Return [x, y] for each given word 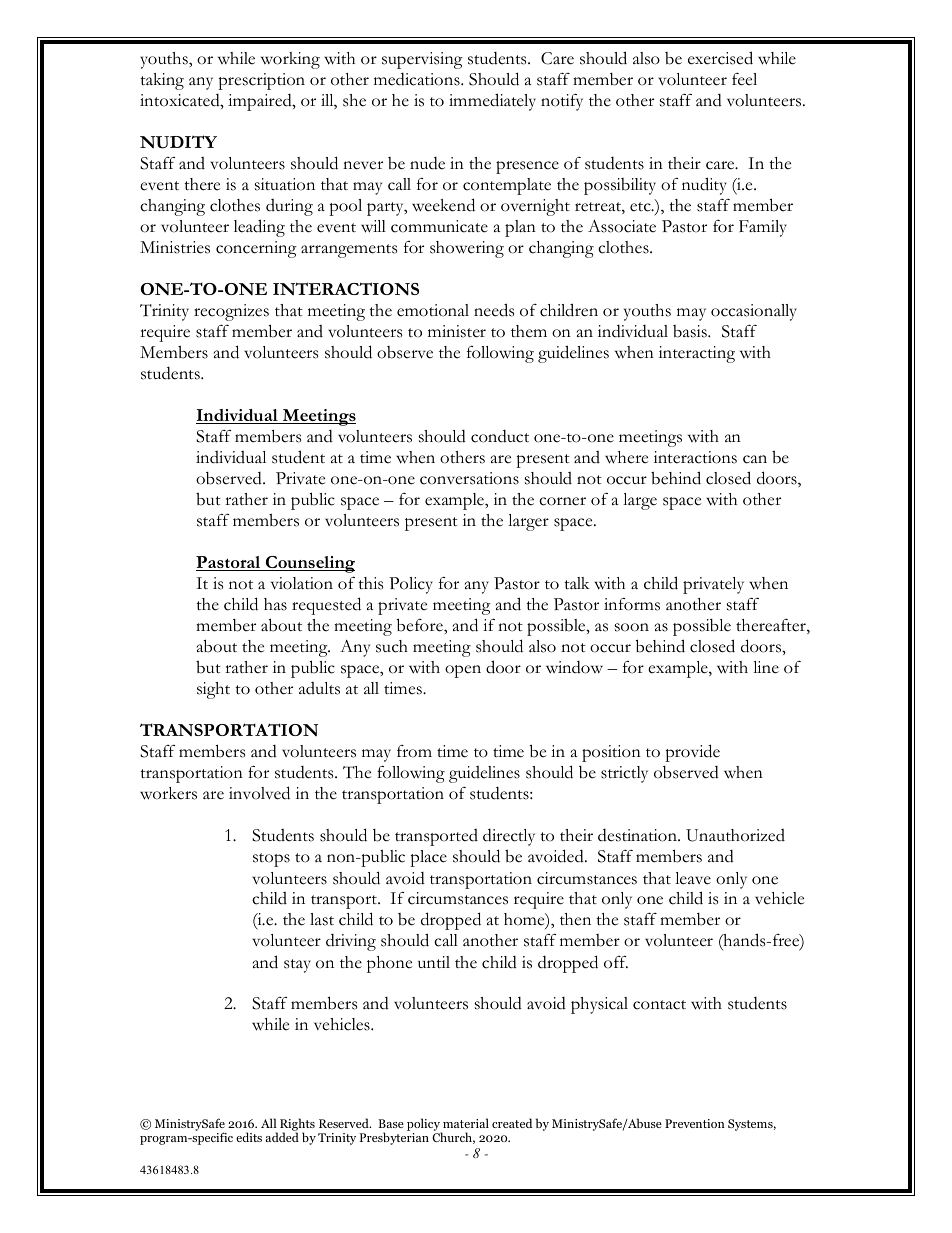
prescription [261, 81]
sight [213, 690]
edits [249, 1137]
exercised [720, 58]
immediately [492, 102]
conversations [469, 478]
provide [692, 753]
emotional [433, 310]
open [463, 671]
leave [693, 878]
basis [691, 331]
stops [271, 860]
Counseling [309, 564]
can [755, 459]
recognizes [231, 312]
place [428, 858]
